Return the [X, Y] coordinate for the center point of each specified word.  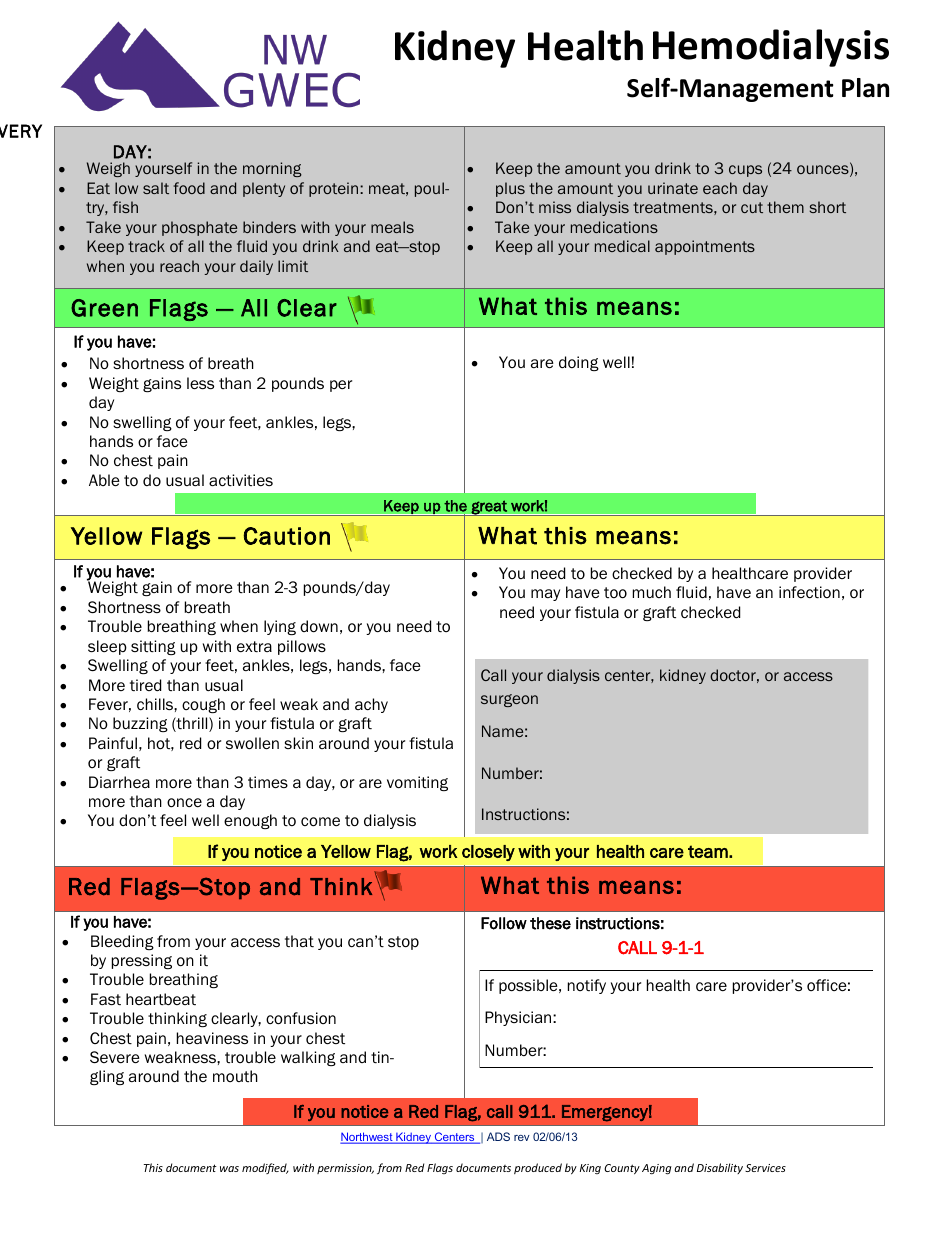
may [545, 595]
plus [510, 189]
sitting [153, 647]
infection [809, 592]
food [189, 188]
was [229, 1169]
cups [745, 171]
